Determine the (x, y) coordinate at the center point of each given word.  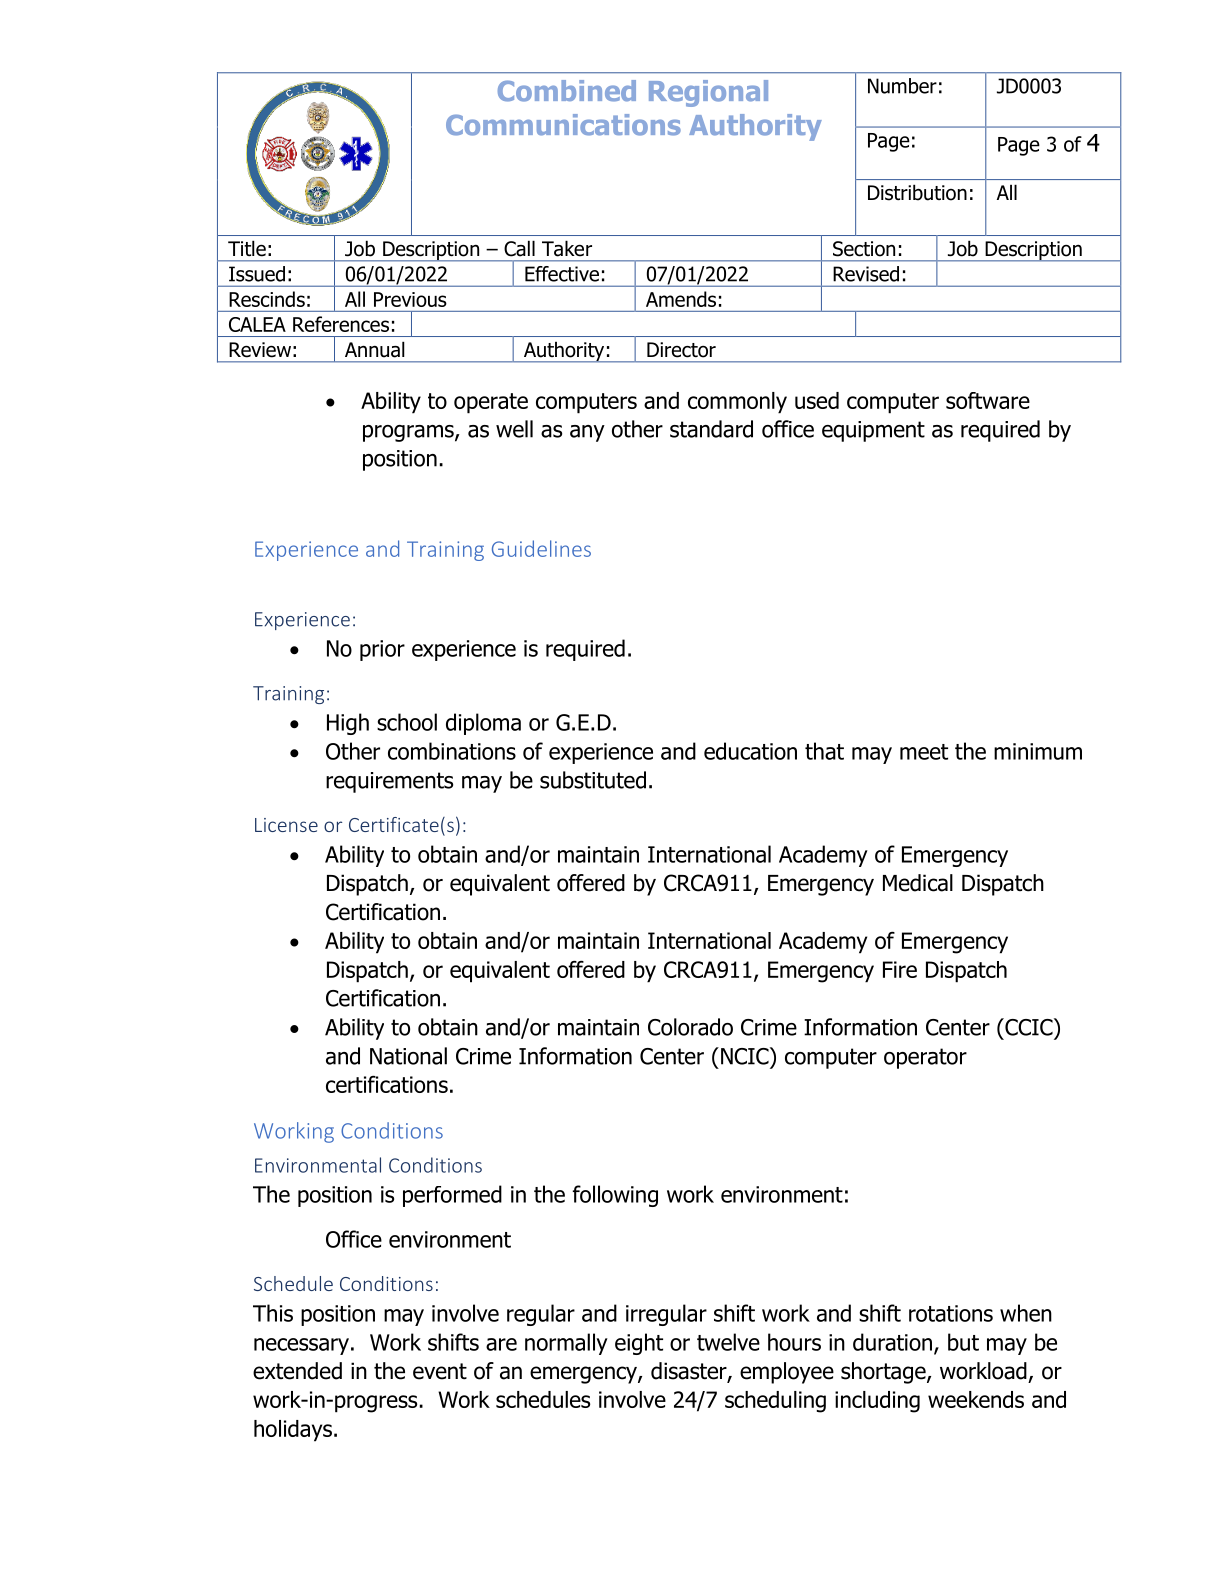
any (587, 433)
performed (452, 1196)
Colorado (690, 1027)
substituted (593, 780)
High (348, 724)
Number (902, 86)
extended (297, 1371)
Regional (708, 93)
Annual (374, 350)
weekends (976, 1399)
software (988, 400)
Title (247, 249)
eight (639, 1344)
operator (925, 1058)
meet (924, 752)
